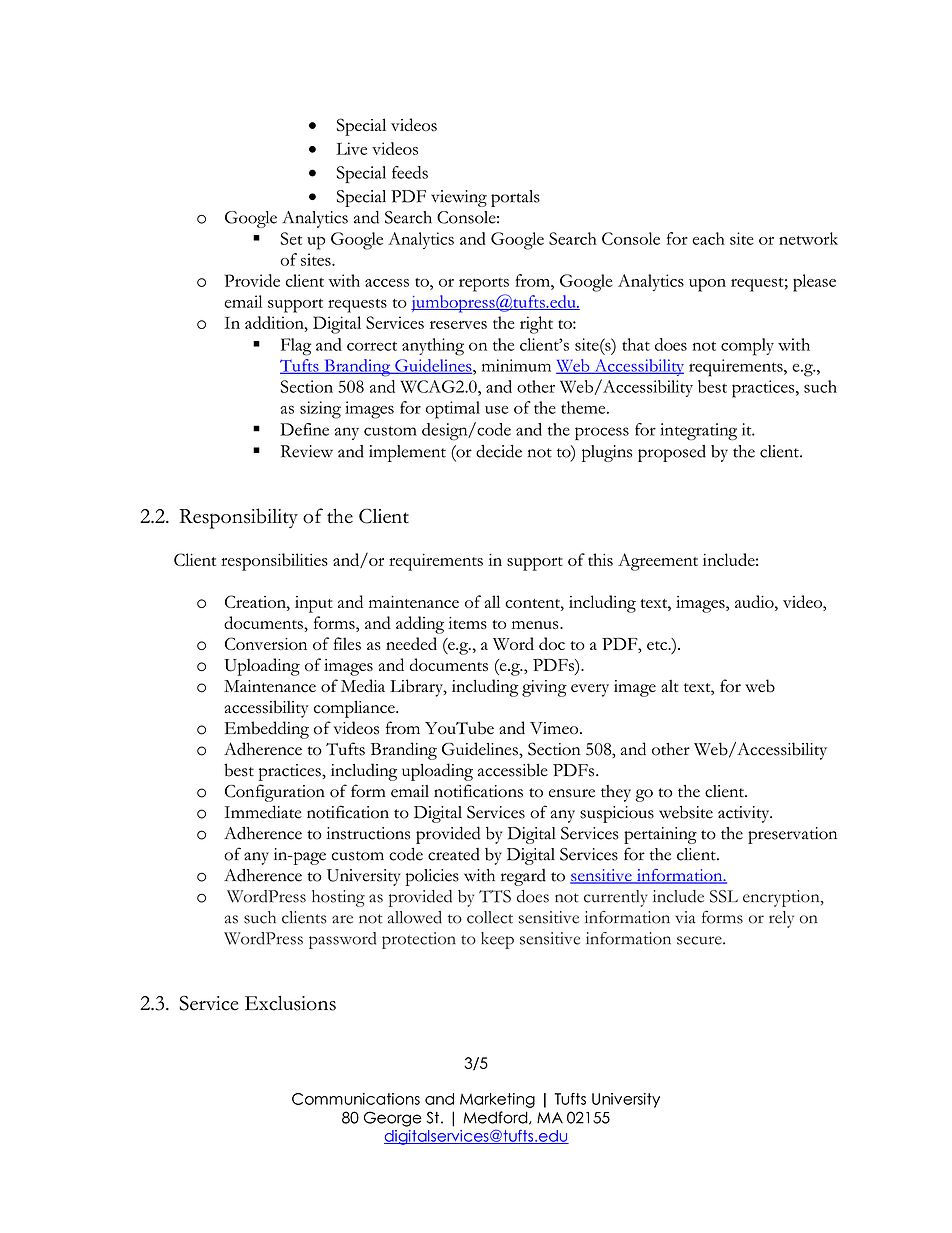  I want to click on Live, so click(351, 148).
